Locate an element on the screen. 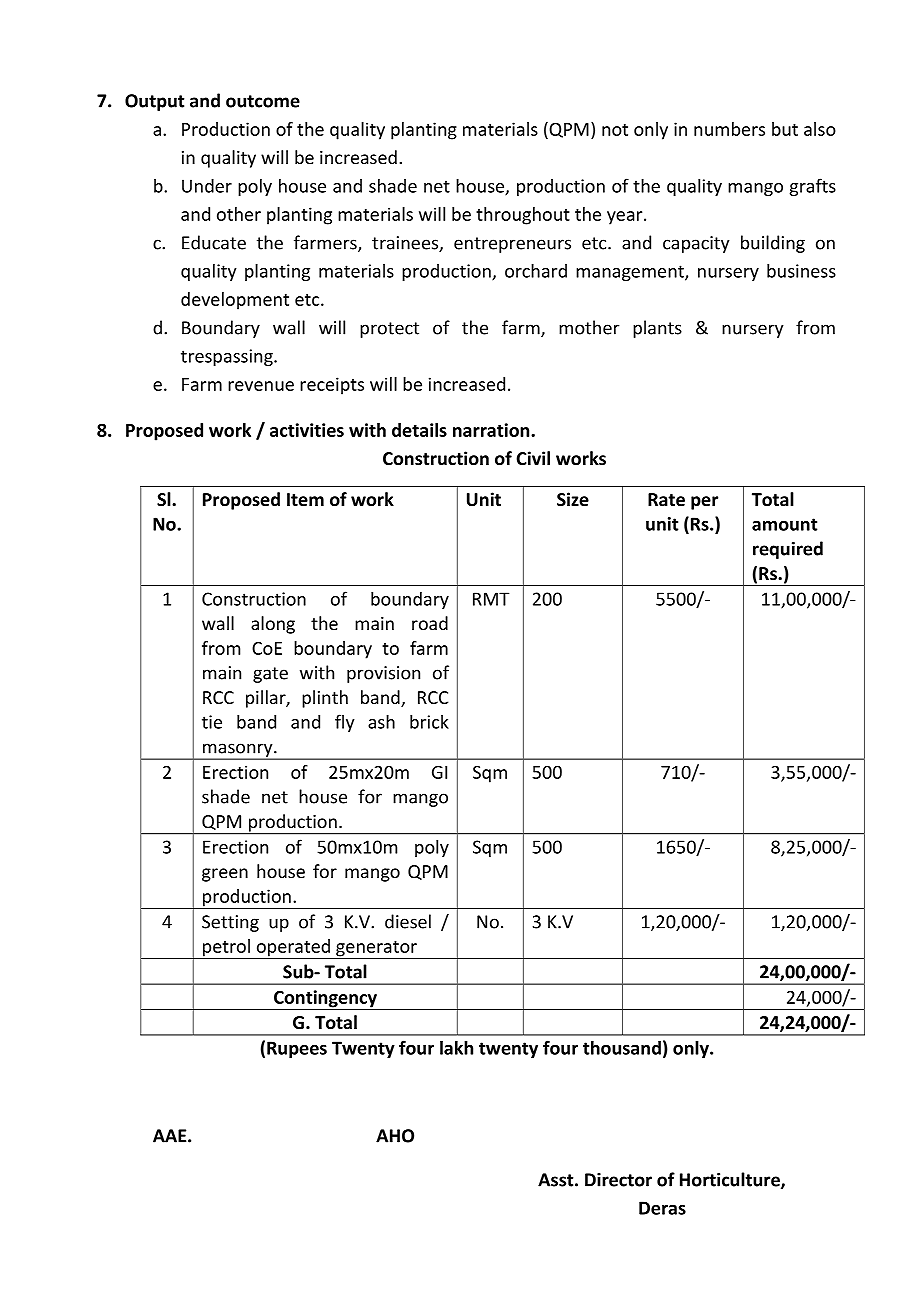  throughout is located at coordinates (523, 216).
